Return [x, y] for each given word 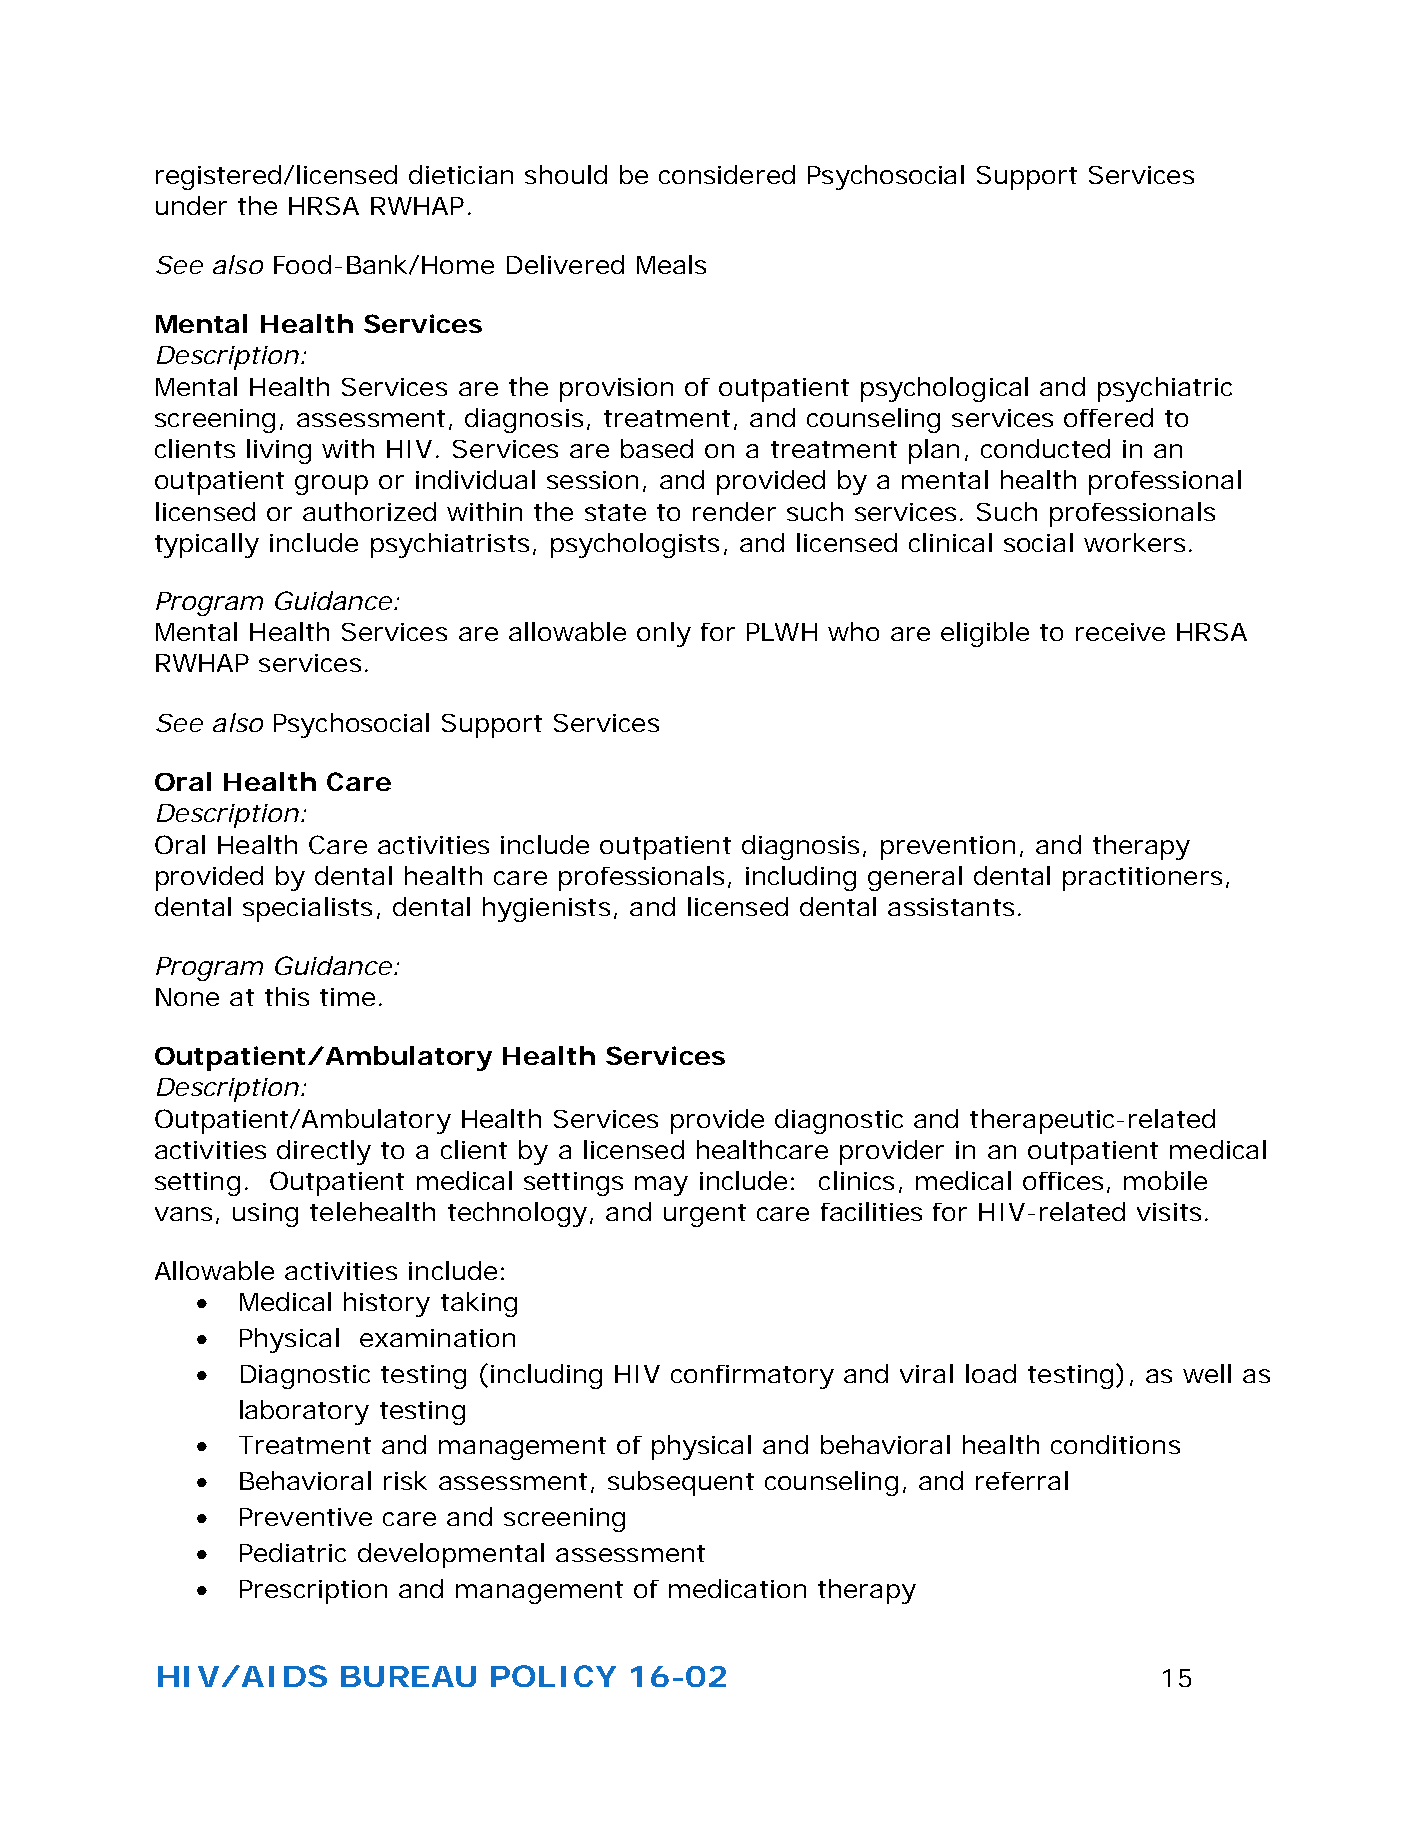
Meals [671, 264]
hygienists [546, 909]
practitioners [1142, 879]
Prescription [313, 1592]
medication [737, 1588]
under [191, 205]
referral [1022, 1480]
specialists [307, 909]
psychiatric [1165, 389]
